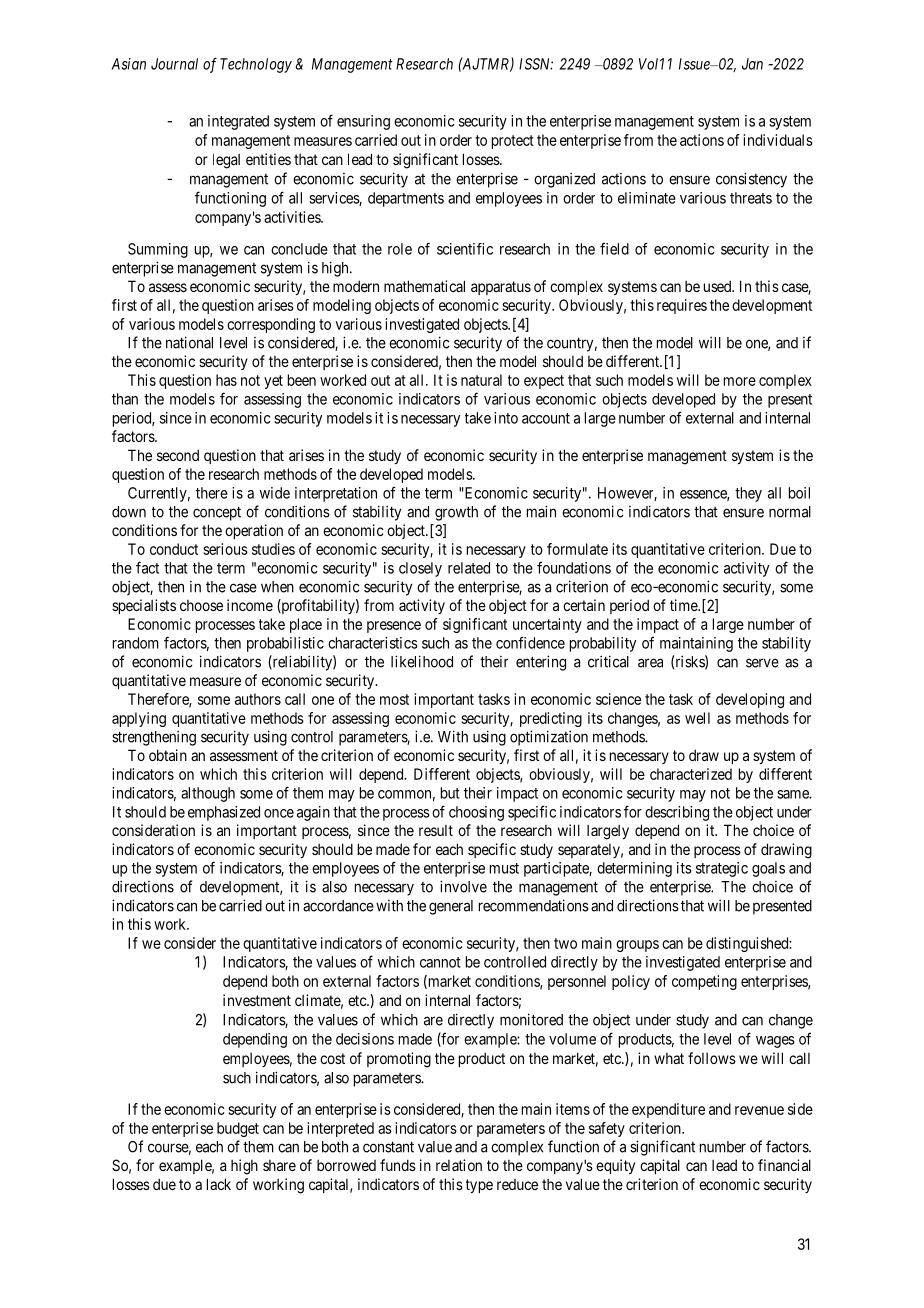 This document has width=924, height=1308. What do you see at coordinates (238, 122) in the document?
I see `integrated` at bounding box center [238, 122].
